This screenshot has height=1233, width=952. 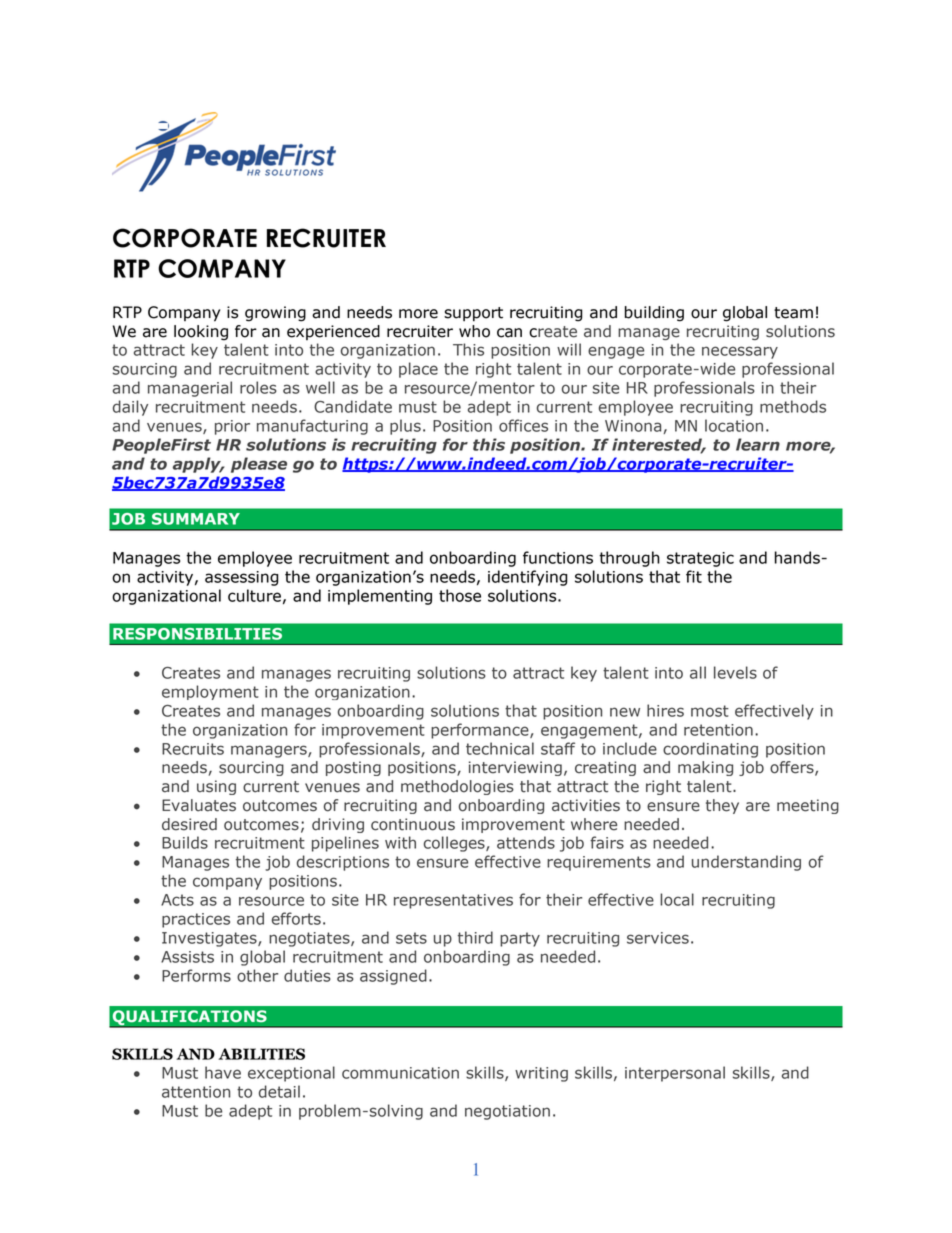 What do you see at coordinates (507, 1112) in the screenshot?
I see `negotiation` at bounding box center [507, 1112].
